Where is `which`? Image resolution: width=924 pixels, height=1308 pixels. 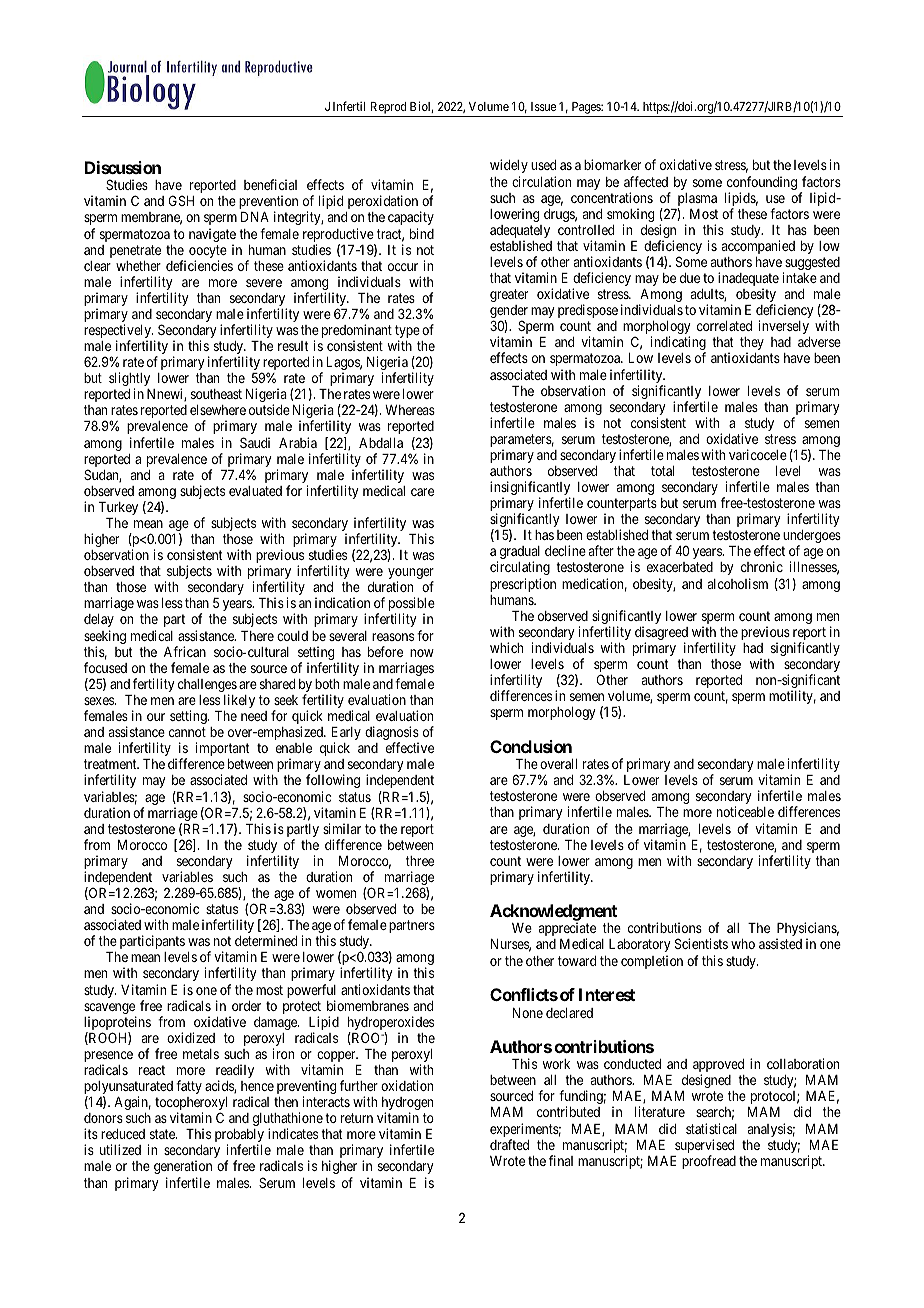
which is located at coordinates (506, 647).
